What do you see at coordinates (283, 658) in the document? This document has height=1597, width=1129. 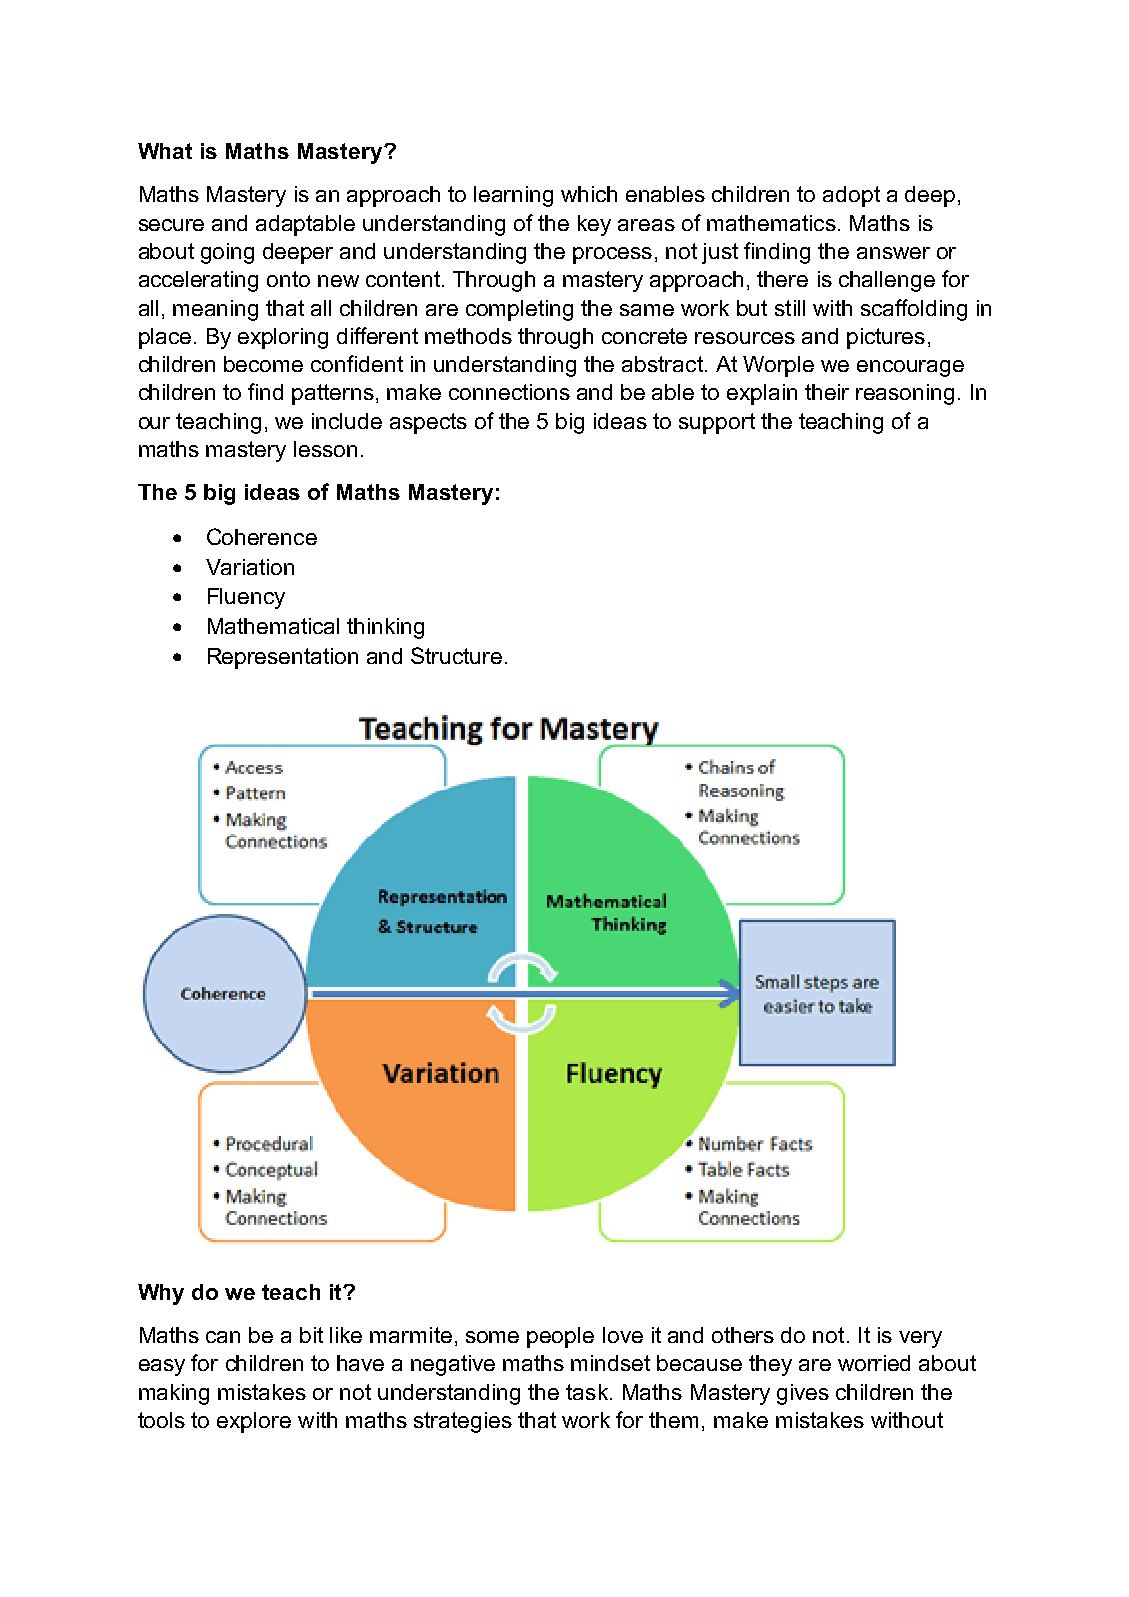 I see `Representation` at bounding box center [283, 658].
